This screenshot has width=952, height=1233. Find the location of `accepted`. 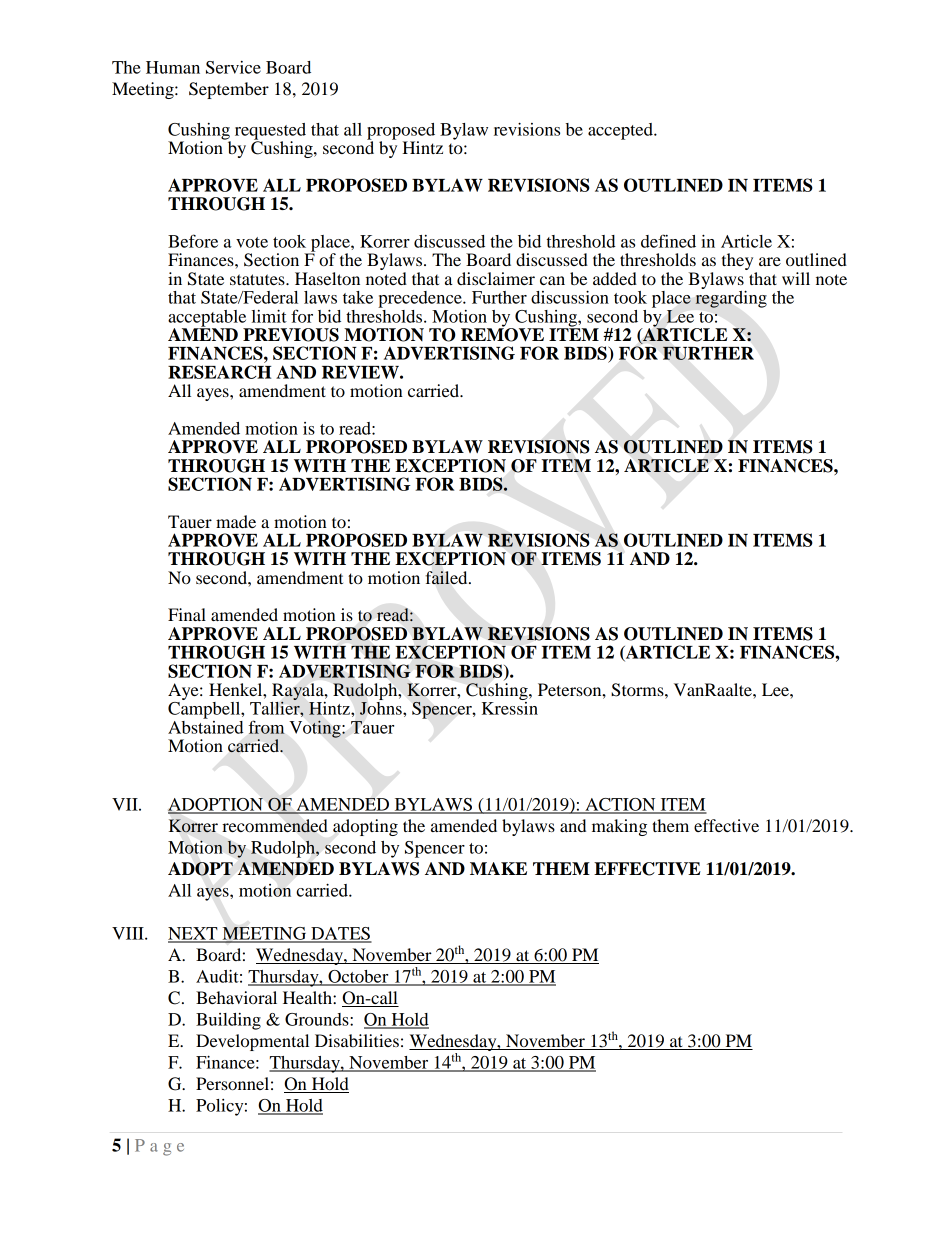

accepted is located at coordinates (621, 131).
